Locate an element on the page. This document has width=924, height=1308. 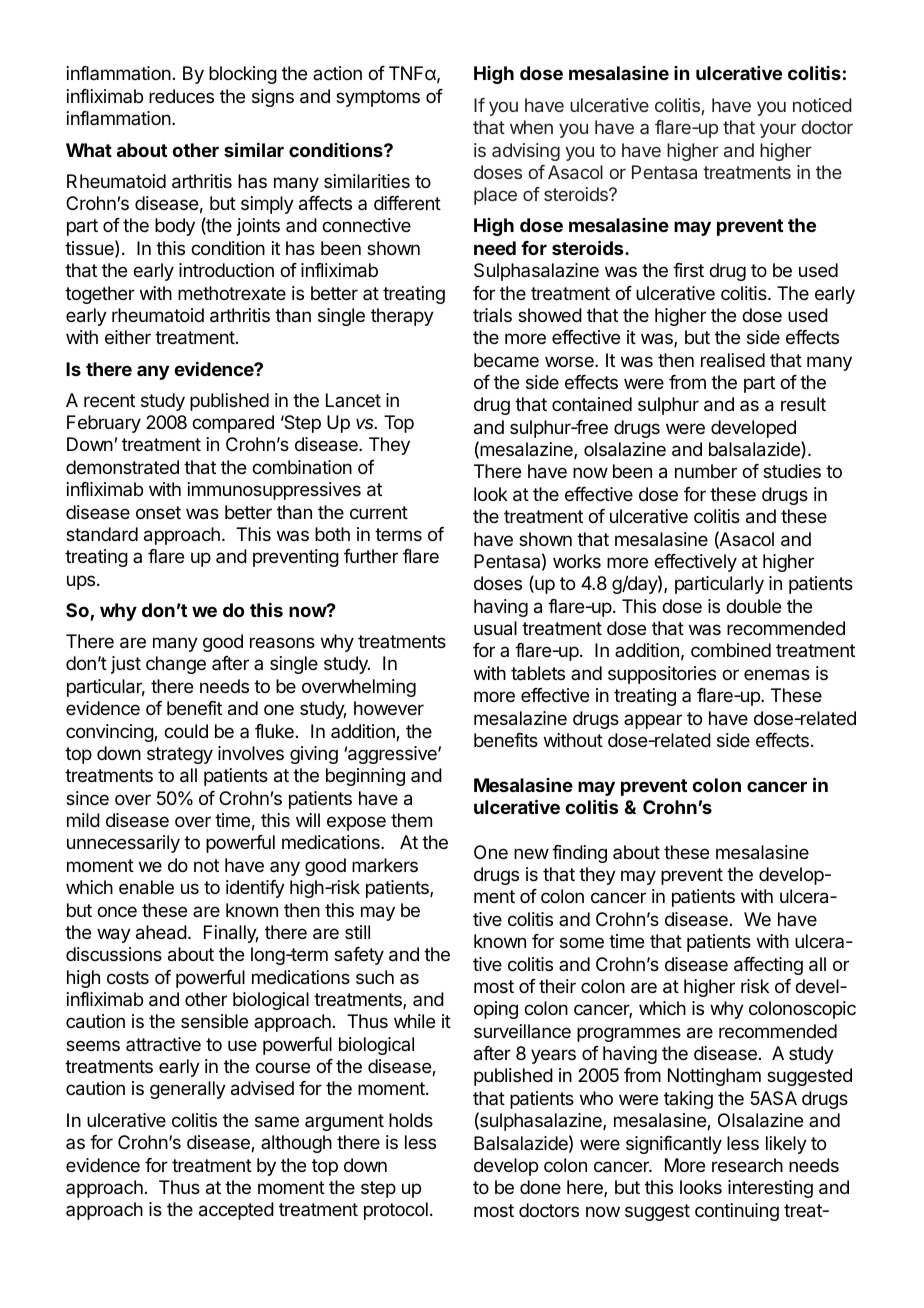
became is located at coordinates (506, 360).
